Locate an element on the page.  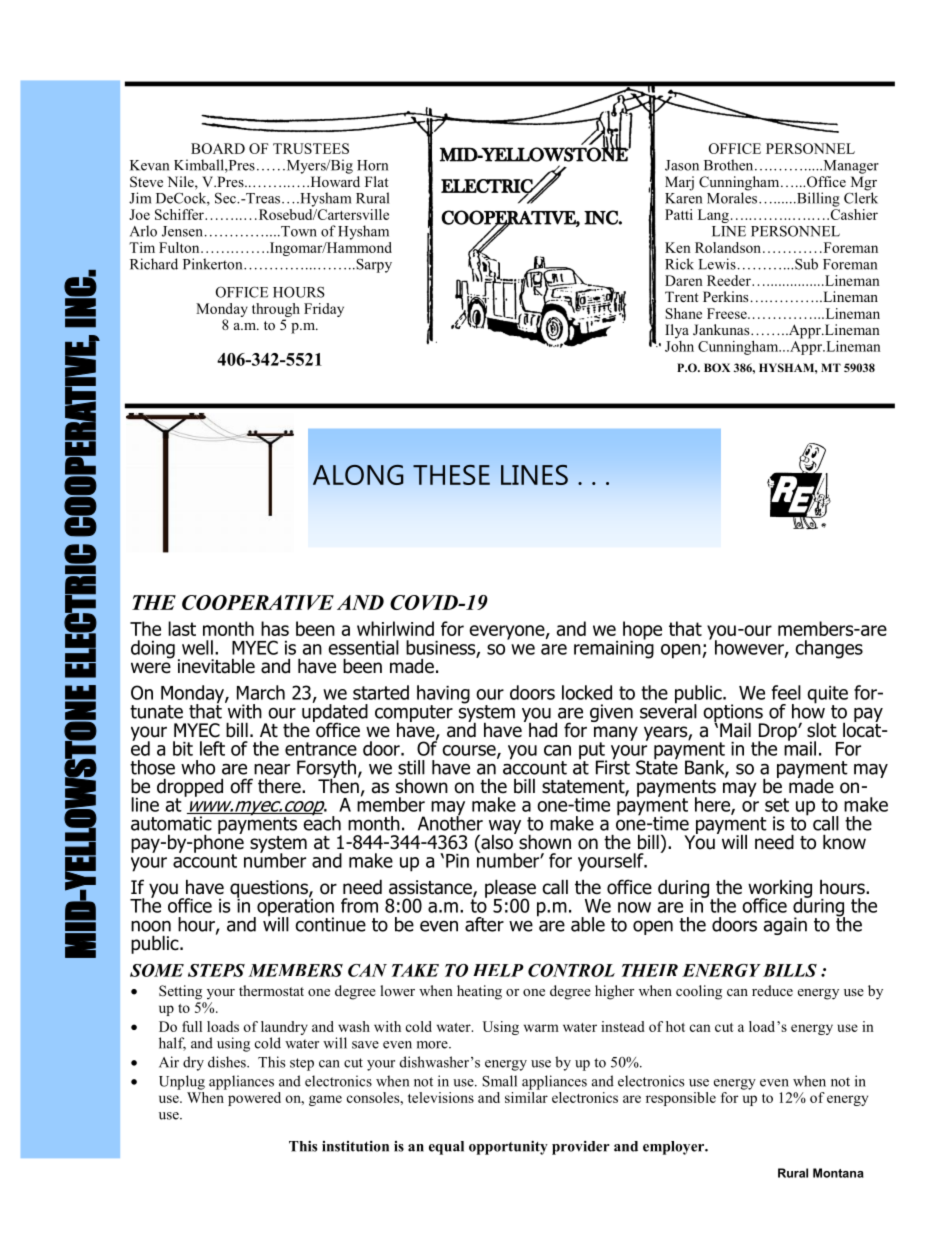
BOARD is located at coordinates (218, 148).
